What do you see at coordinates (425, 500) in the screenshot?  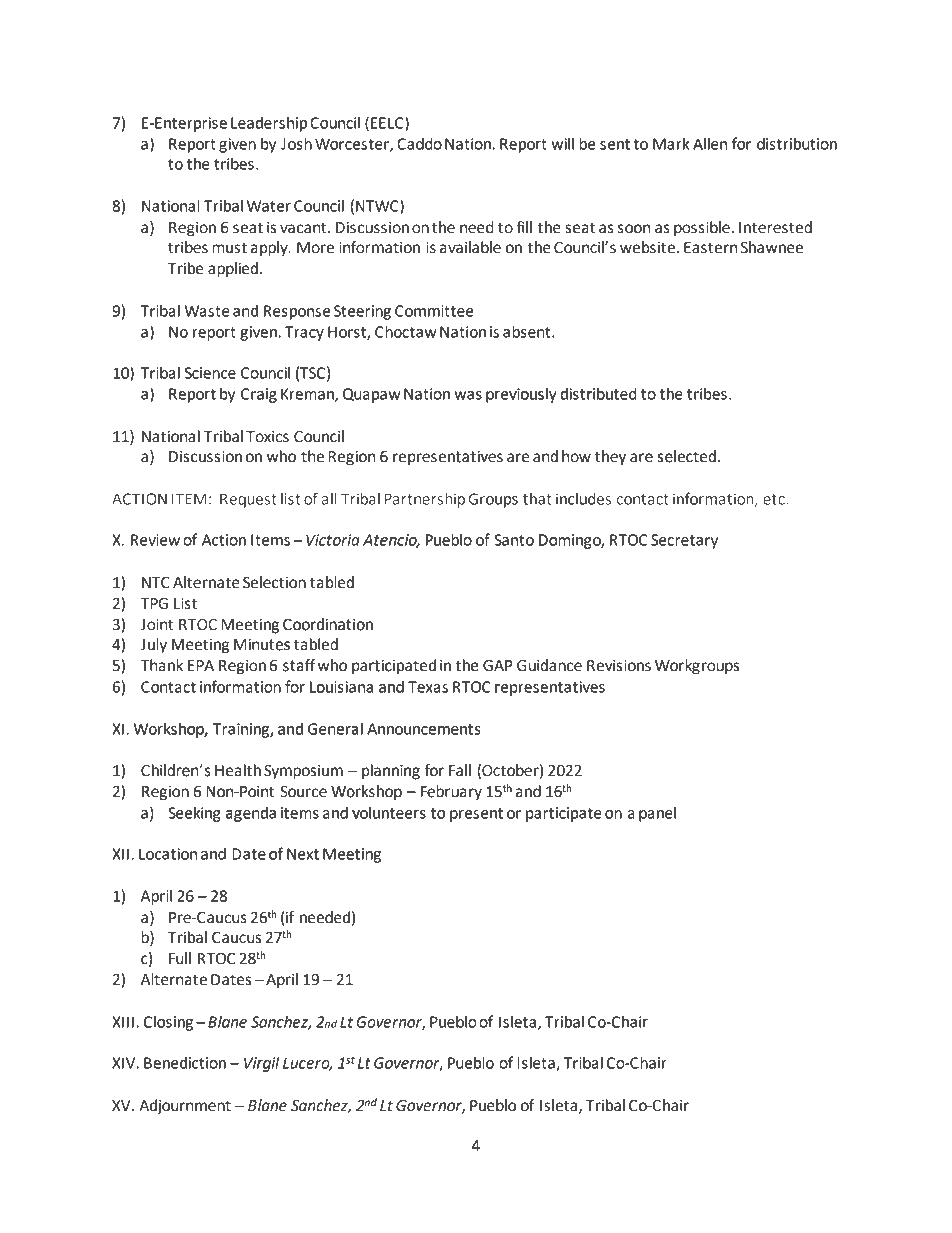 I see `Partnership` at bounding box center [425, 500].
